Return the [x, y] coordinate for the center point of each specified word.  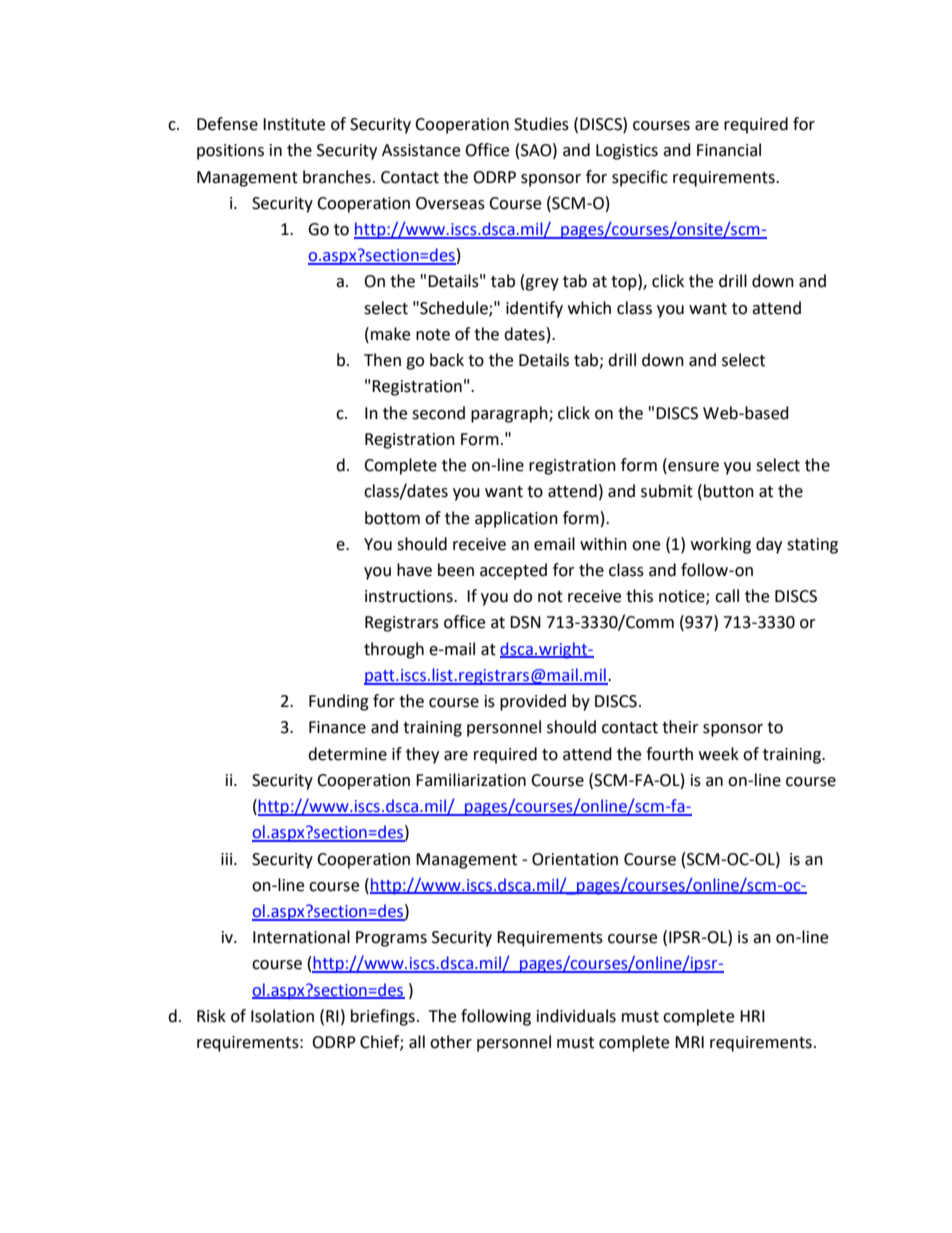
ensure [692, 468]
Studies [541, 124]
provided [533, 702]
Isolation [282, 1016]
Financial [729, 150]
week [719, 754]
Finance [337, 727]
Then [382, 360]
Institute [294, 124]
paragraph [510, 414]
